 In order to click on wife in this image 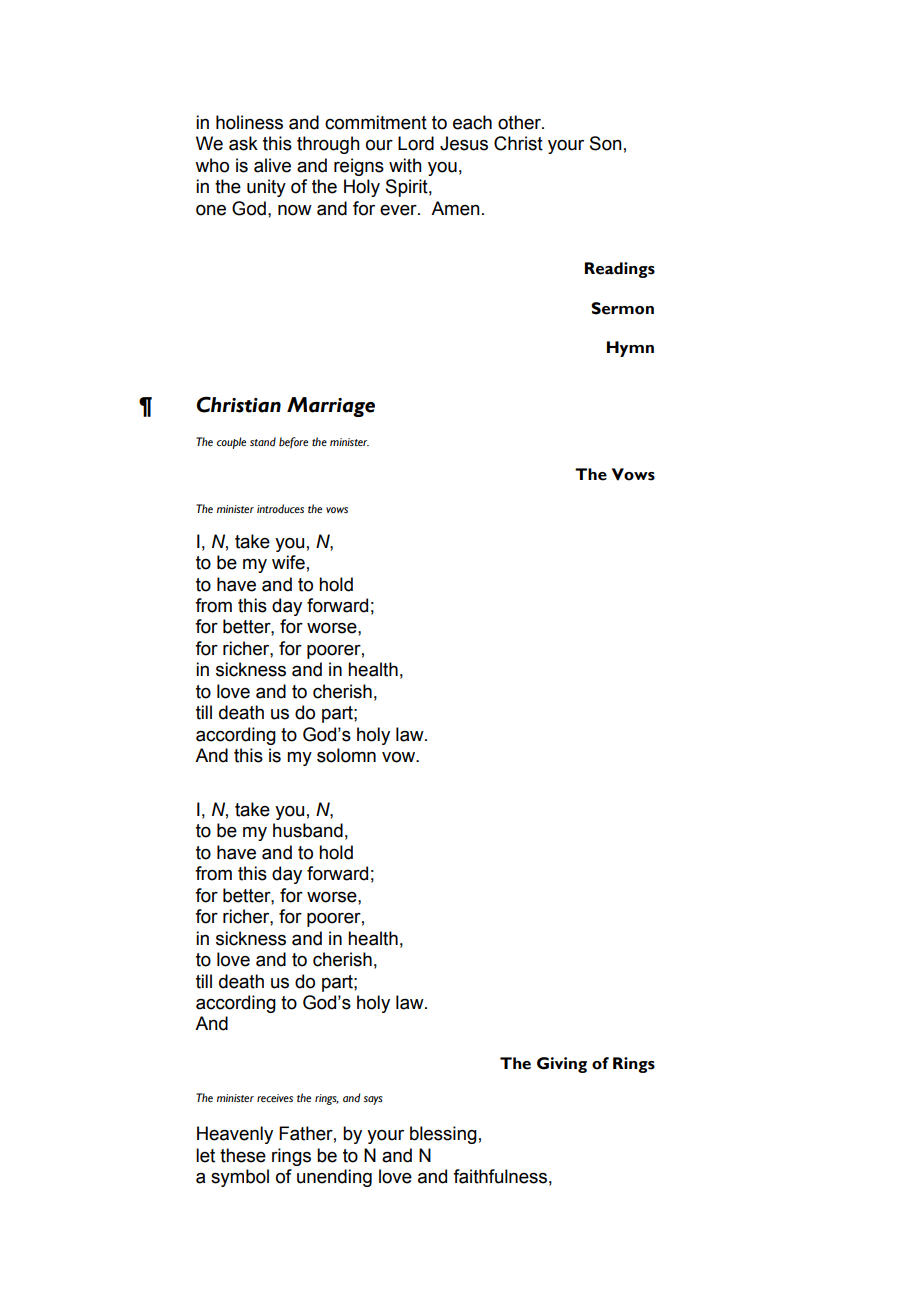, I will do `click(288, 562)`.
